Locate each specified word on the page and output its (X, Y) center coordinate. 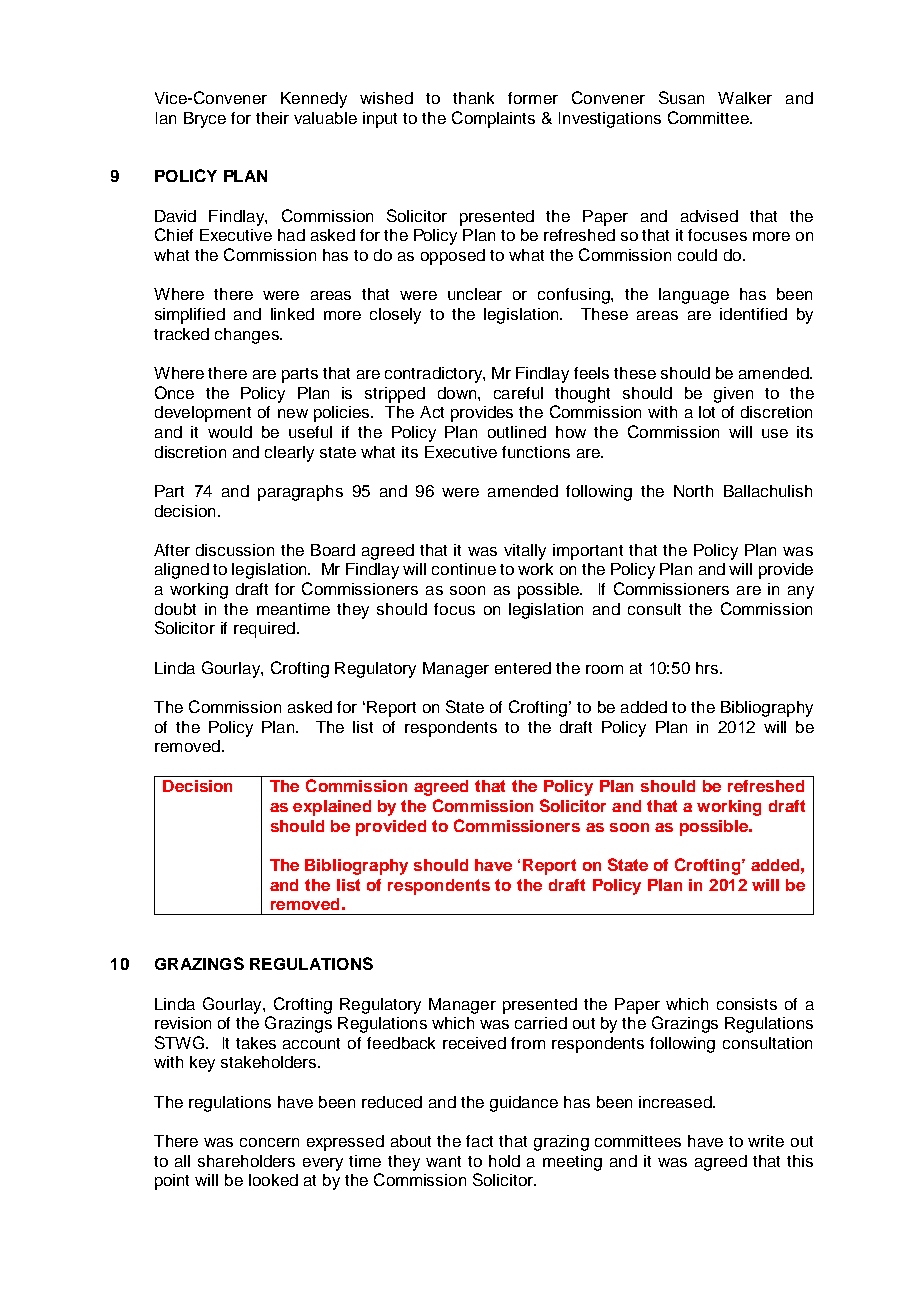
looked (273, 1180)
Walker (745, 98)
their (272, 118)
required (264, 630)
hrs (708, 668)
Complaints (493, 119)
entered (523, 668)
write (766, 1141)
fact (479, 1141)
